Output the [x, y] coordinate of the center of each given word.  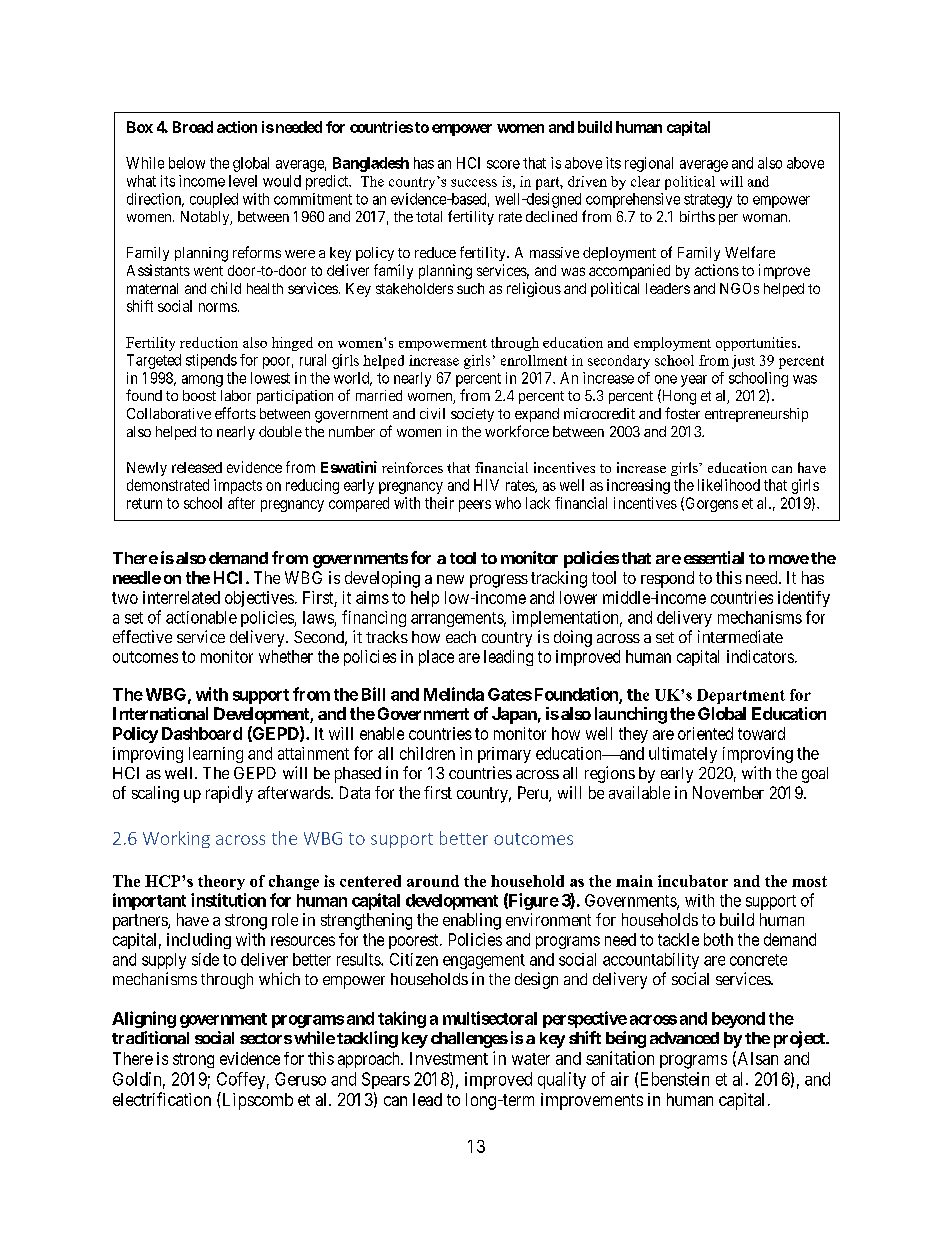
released [197, 467]
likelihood [729, 485]
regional [649, 164]
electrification [162, 1099]
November [728, 792]
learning [216, 755]
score [503, 164]
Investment [449, 1058]
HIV [486, 485]
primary [504, 755]
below [187, 163]
